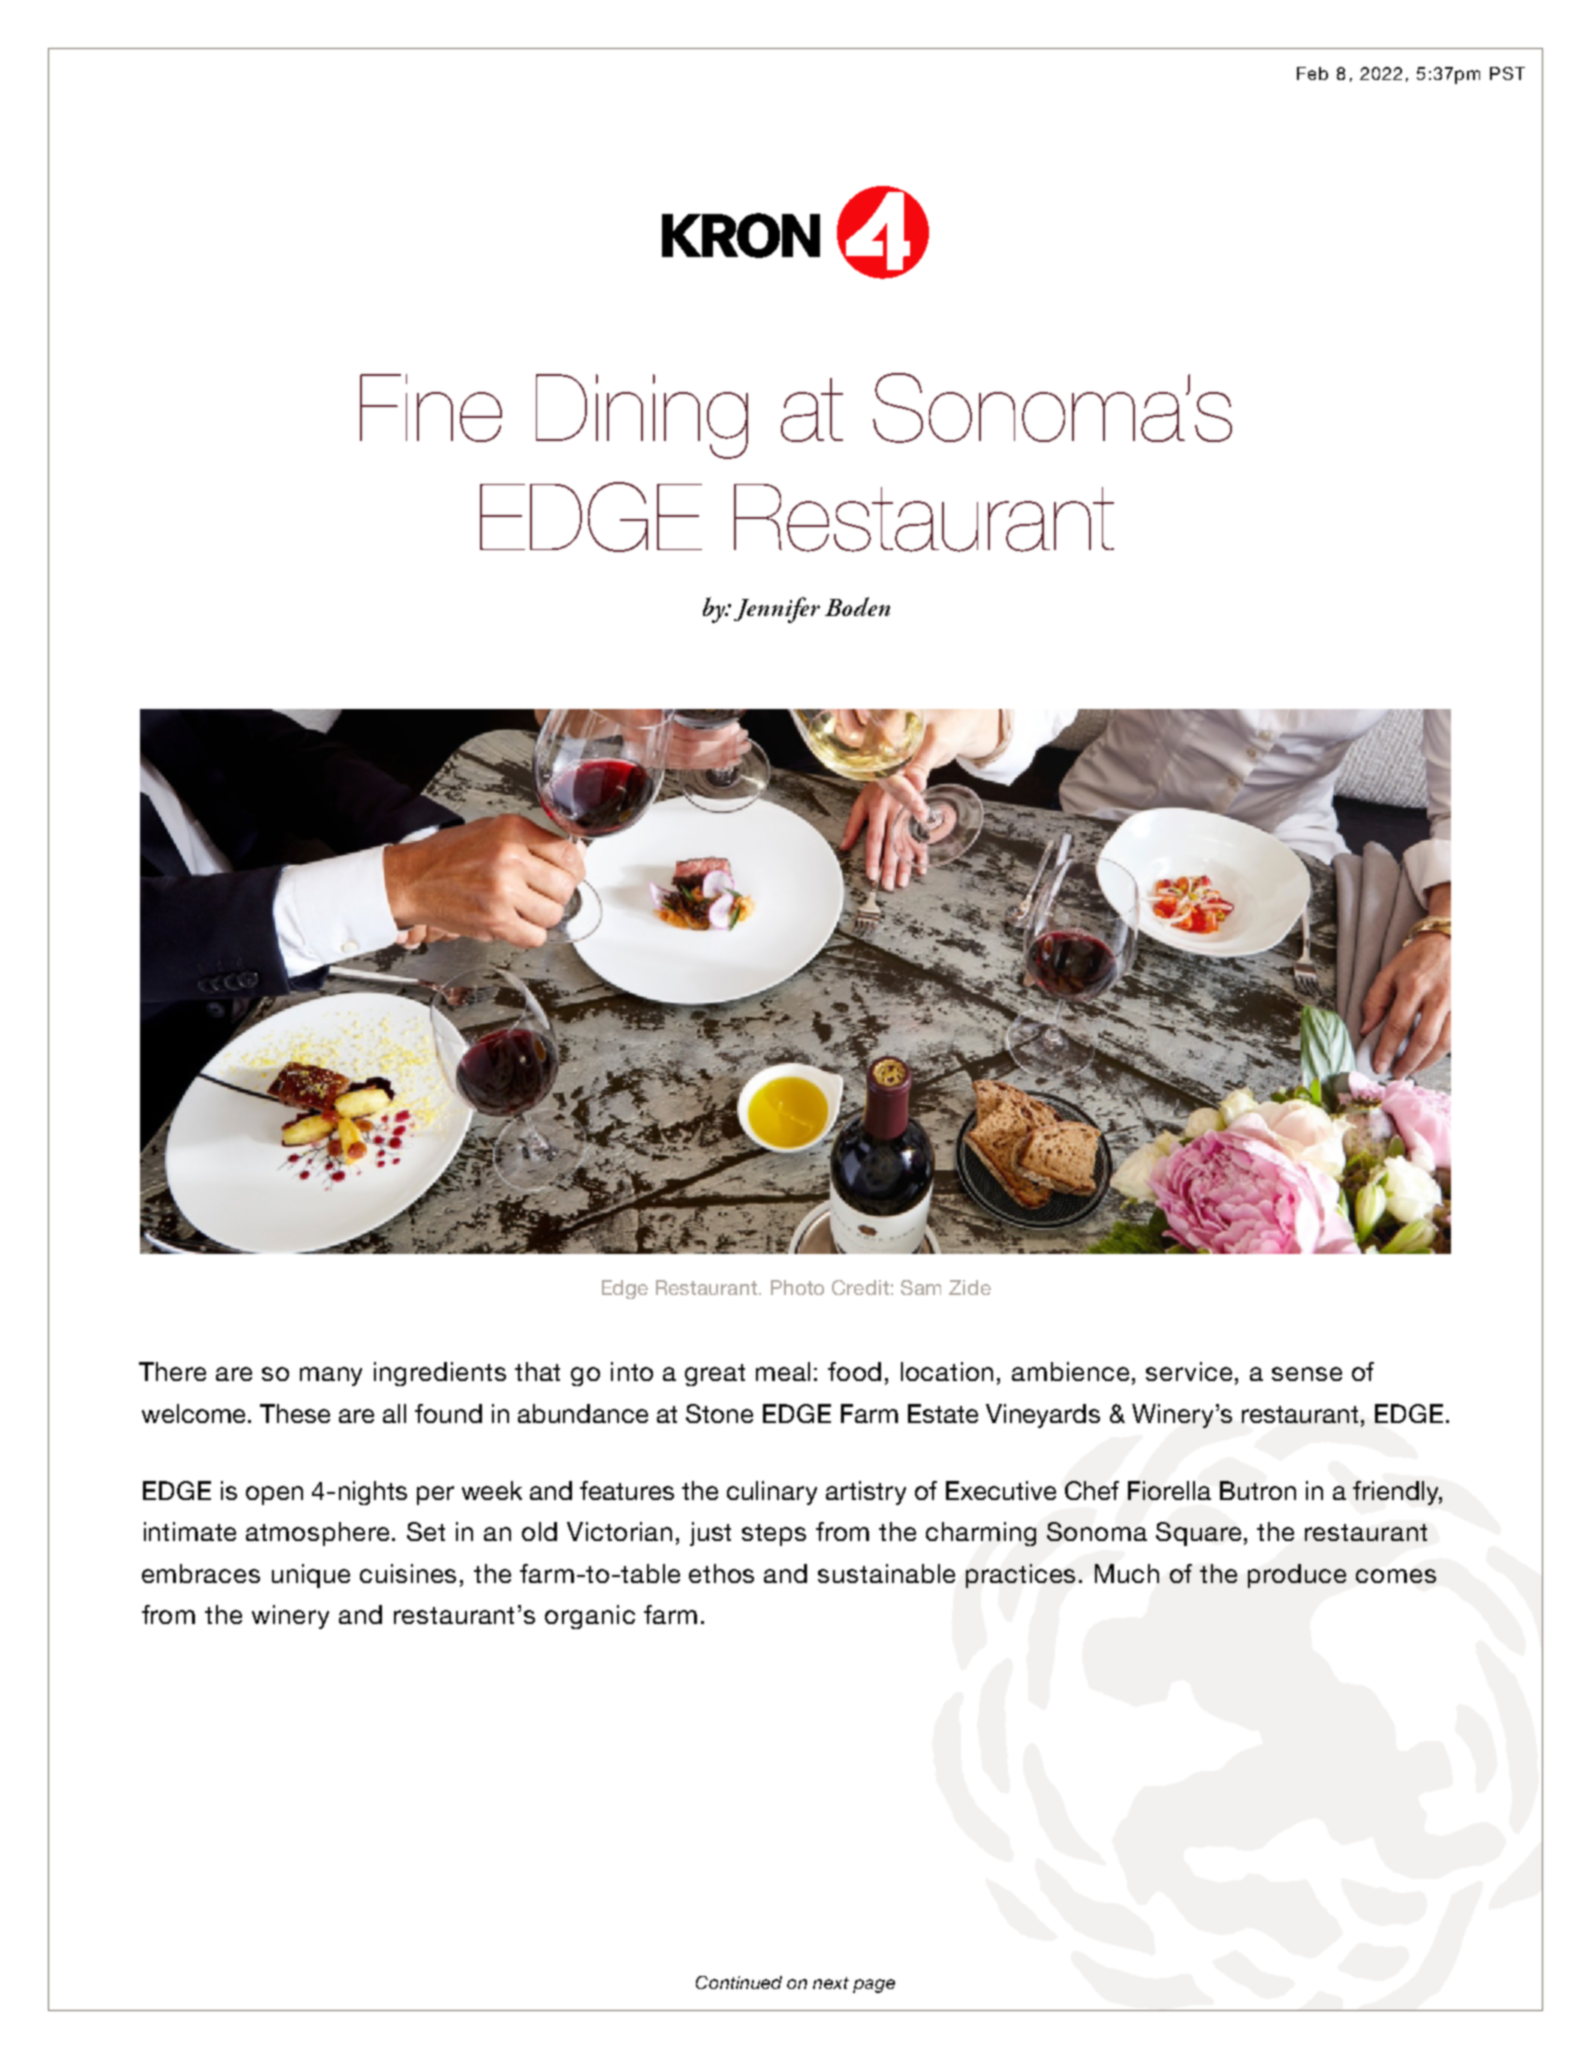 This page has height=2059, width=1591. What do you see at coordinates (921, 1287) in the page?
I see `Sam` at bounding box center [921, 1287].
